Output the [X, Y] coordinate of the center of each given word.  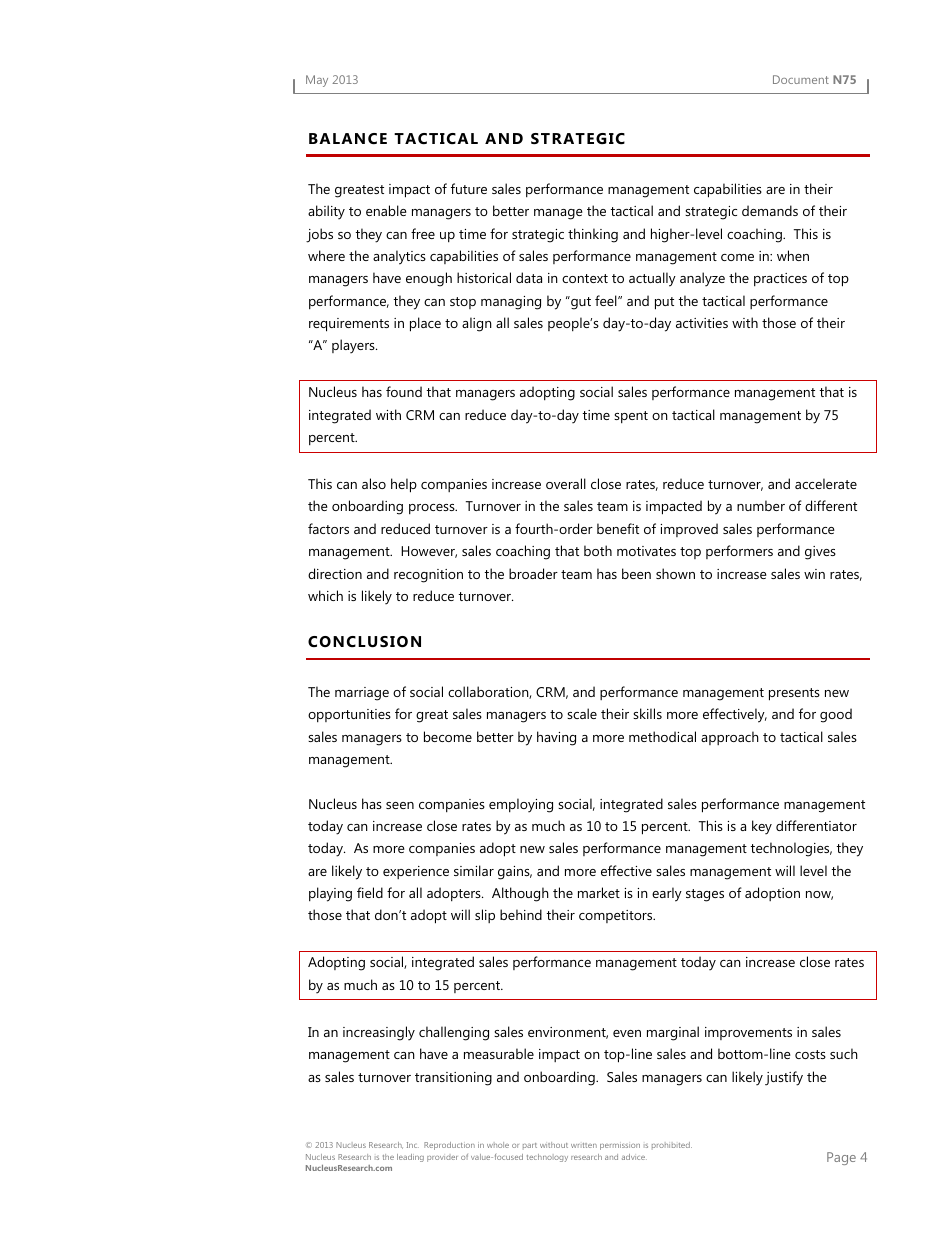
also [374, 483]
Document [801, 79]
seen [400, 805]
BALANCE [348, 138]
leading [410, 1158]
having [556, 738]
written [584, 1145]
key [762, 827]
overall [566, 483]
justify [784, 1078]
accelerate [826, 483]
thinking [593, 235]
